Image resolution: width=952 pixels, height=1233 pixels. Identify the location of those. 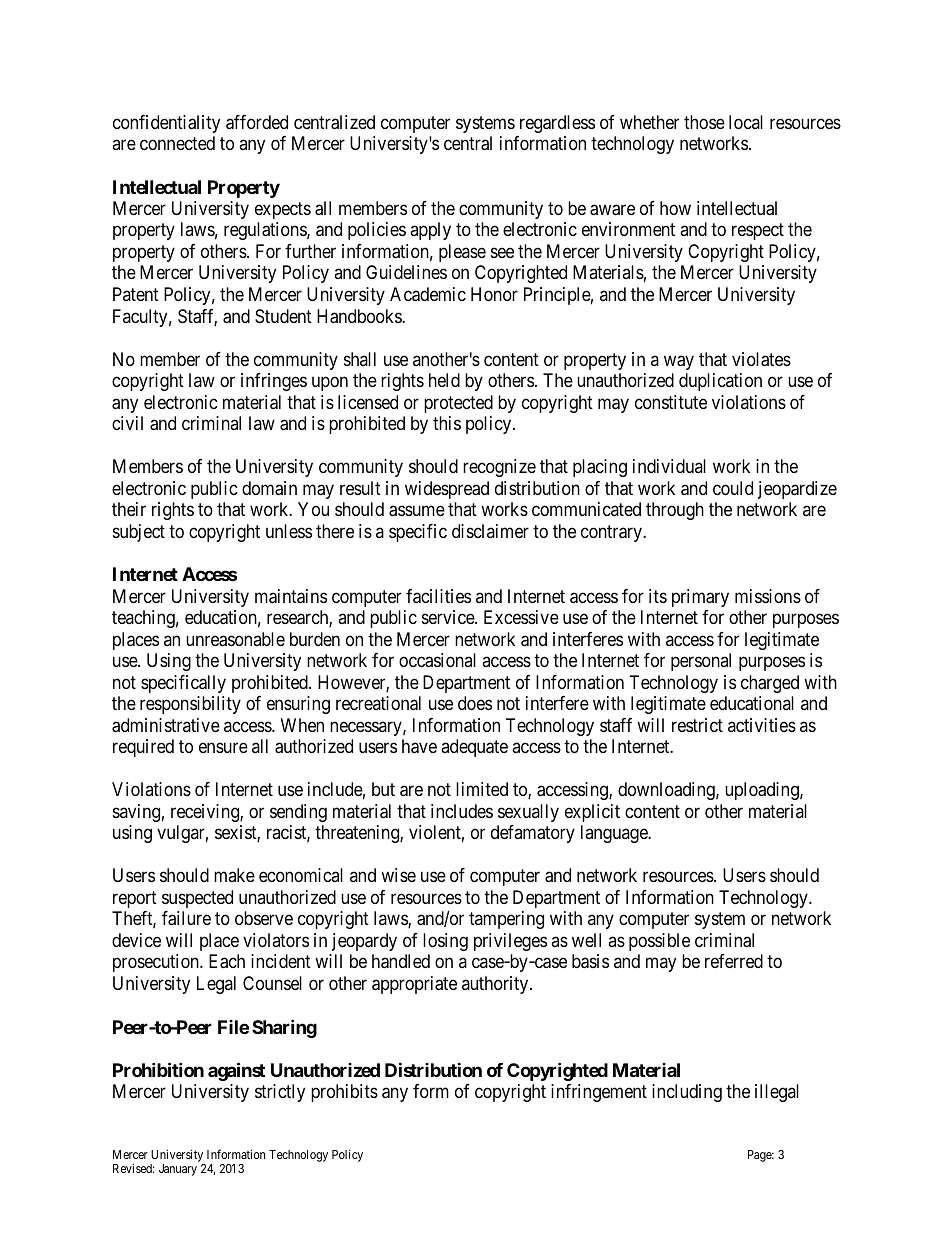
(704, 122).
